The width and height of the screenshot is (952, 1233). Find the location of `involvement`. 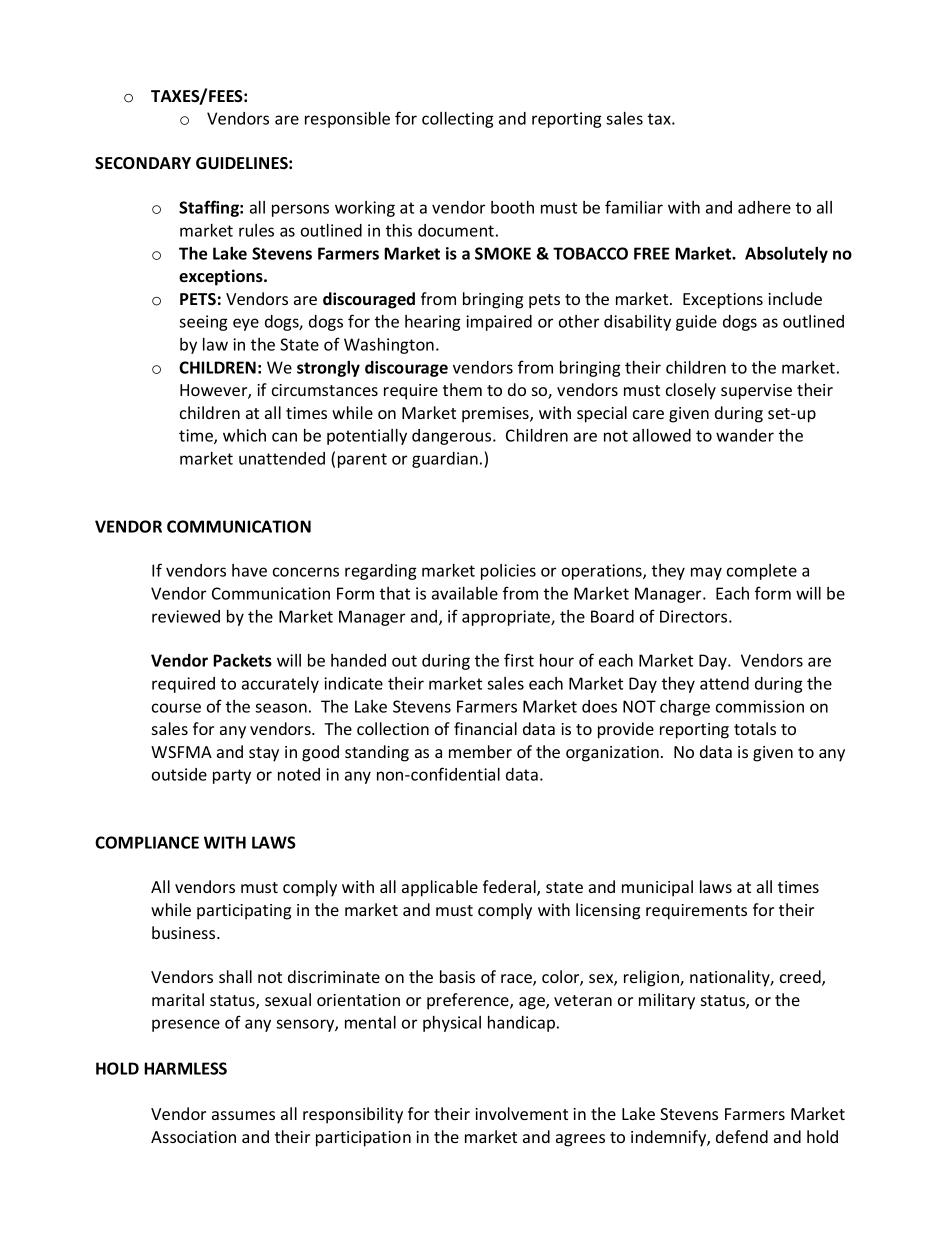

involvement is located at coordinates (521, 1113).
